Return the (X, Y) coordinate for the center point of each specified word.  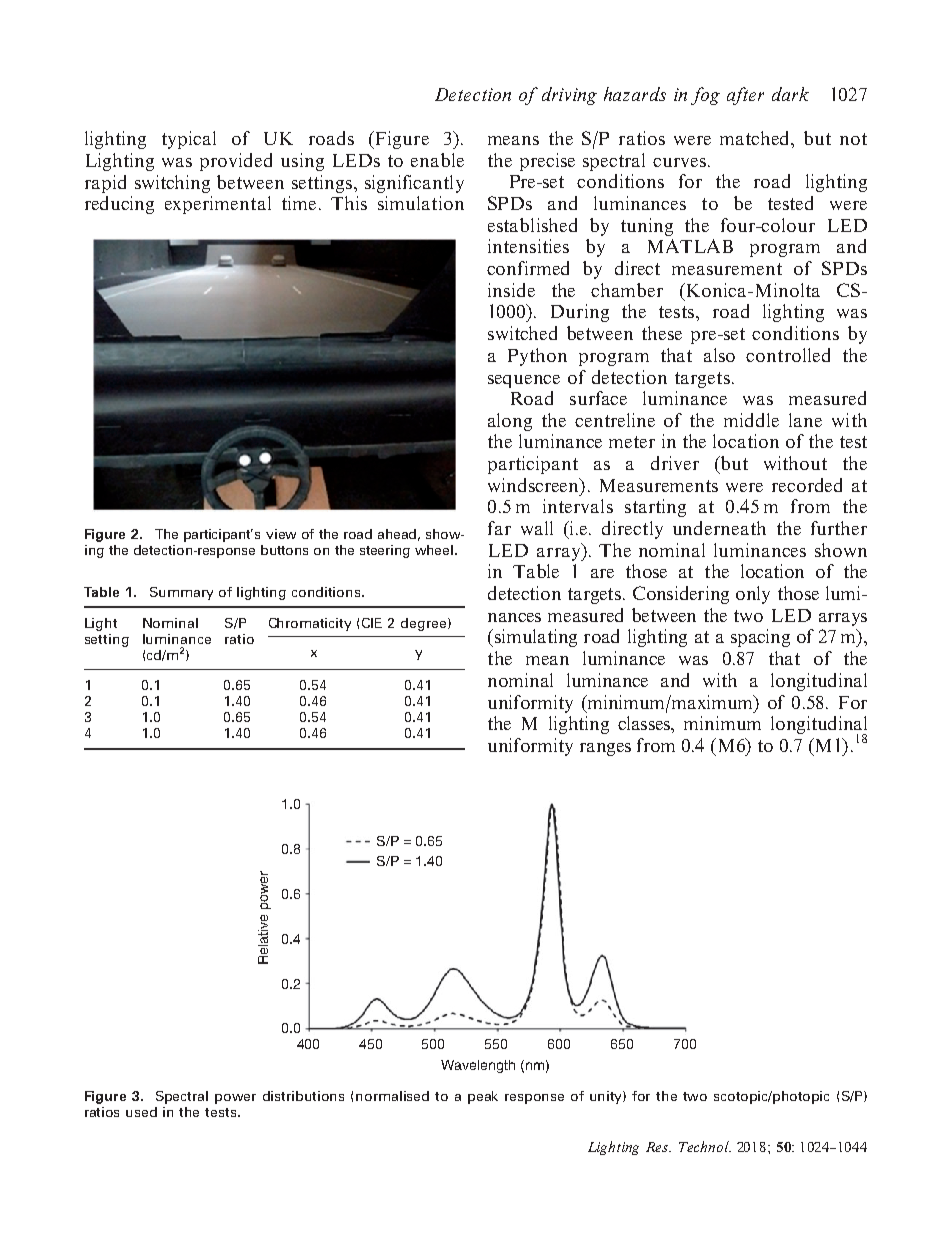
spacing (760, 638)
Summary (181, 593)
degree (425, 624)
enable (437, 160)
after (745, 96)
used (141, 1112)
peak (483, 1097)
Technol (705, 1146)
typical (189, 140)
